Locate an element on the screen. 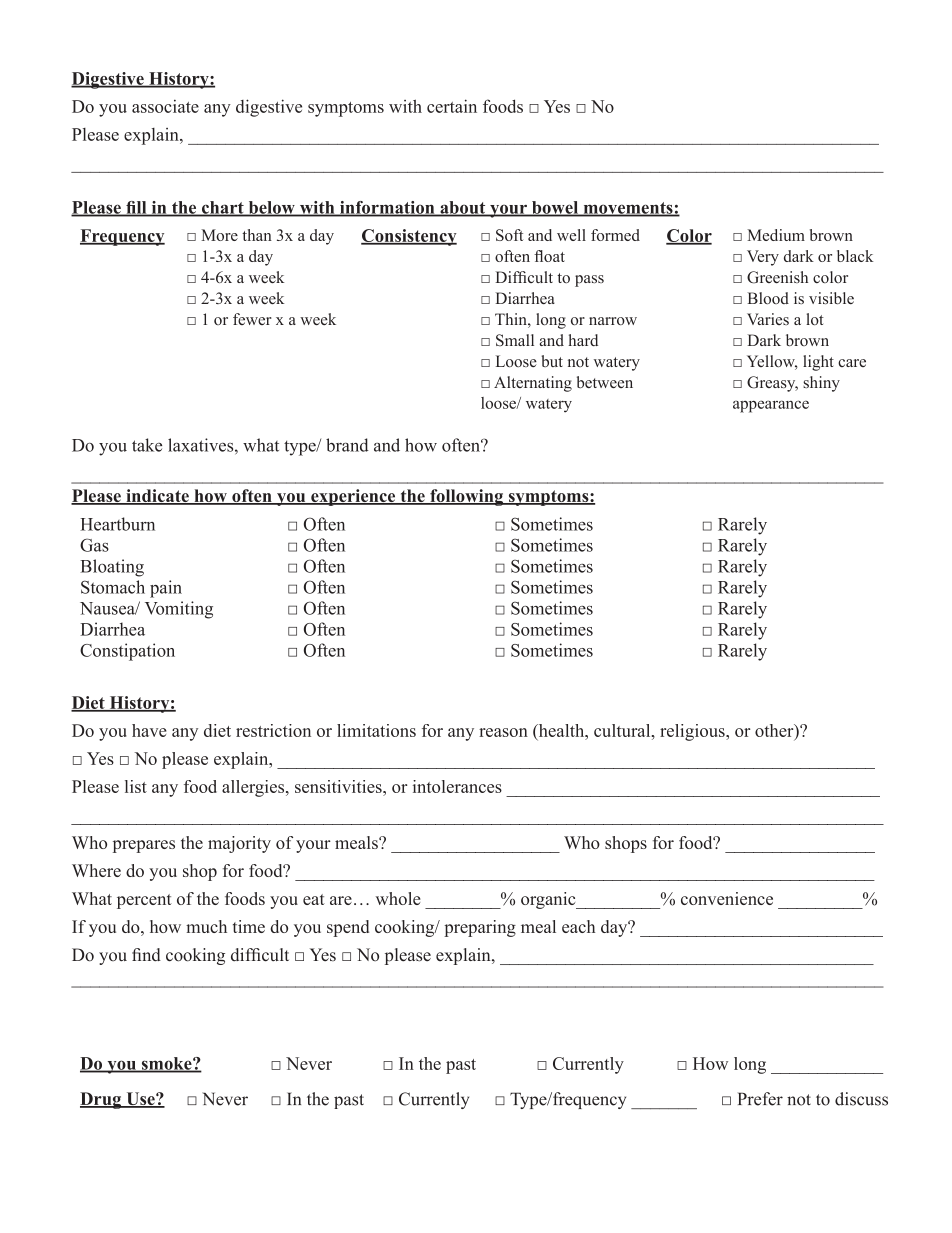  certain is located at coordinates (452, 106).
